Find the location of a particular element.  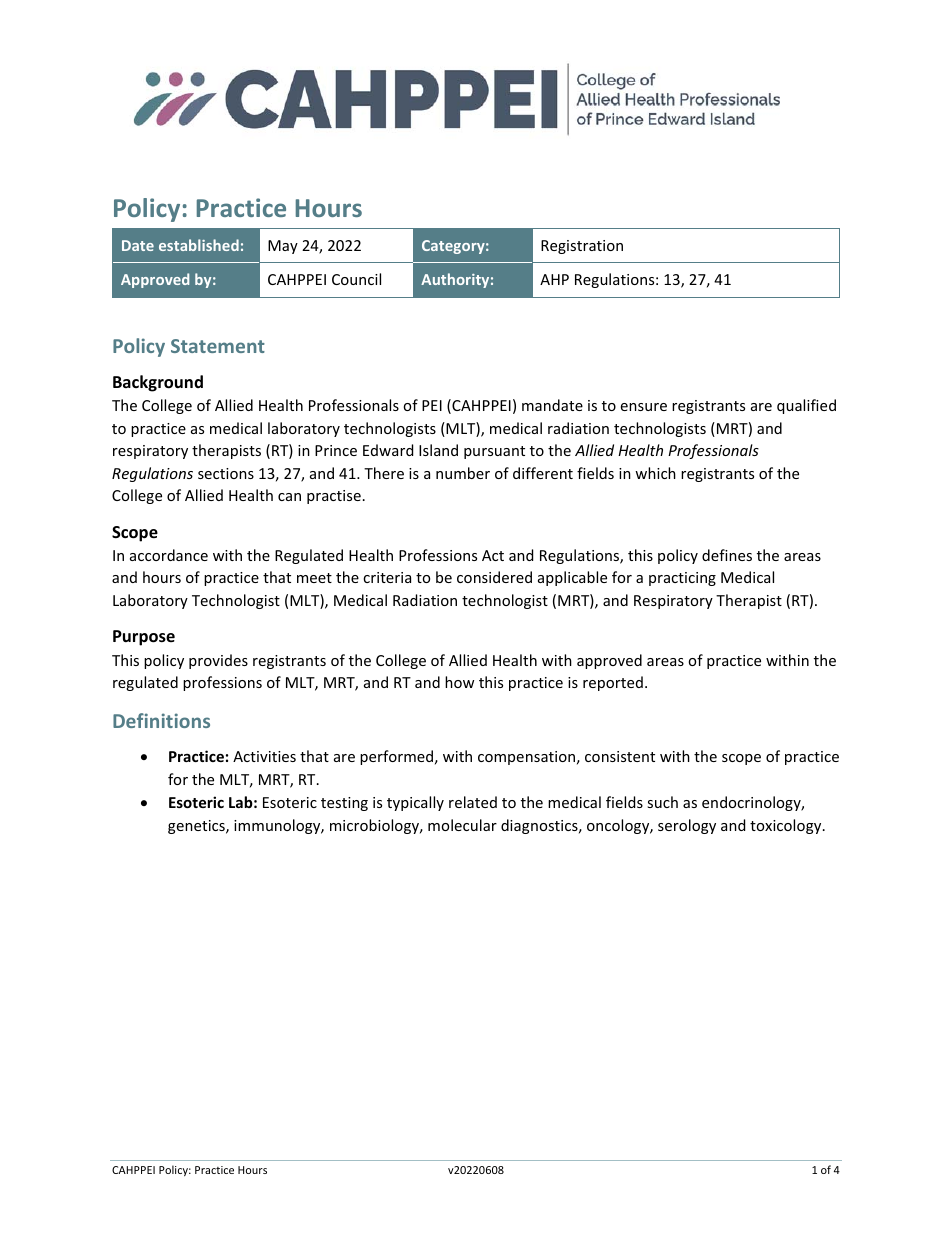

how is located at coordinates (459, 682).
